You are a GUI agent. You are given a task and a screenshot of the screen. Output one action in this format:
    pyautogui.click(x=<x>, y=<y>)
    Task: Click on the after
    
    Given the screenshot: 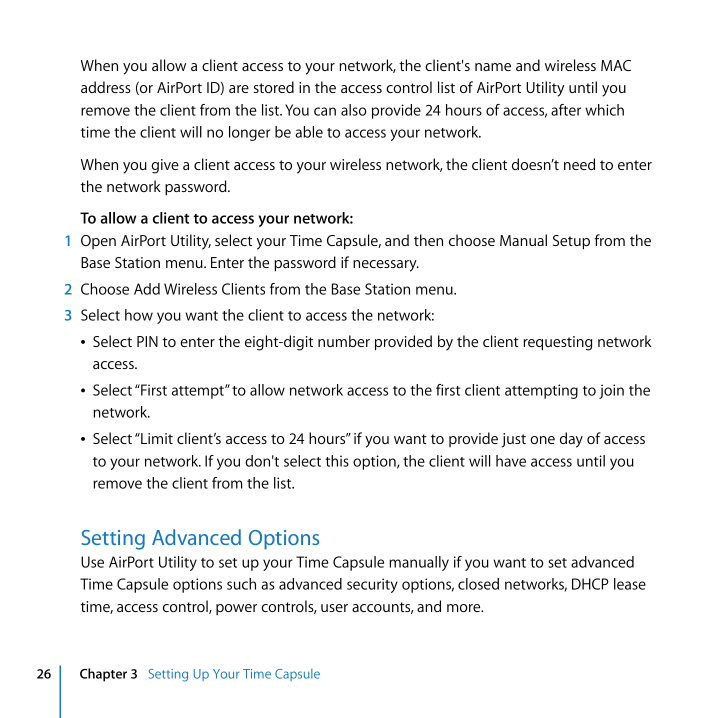 What is the action you would take?
    pyautogui.click(x=566, y=110)
